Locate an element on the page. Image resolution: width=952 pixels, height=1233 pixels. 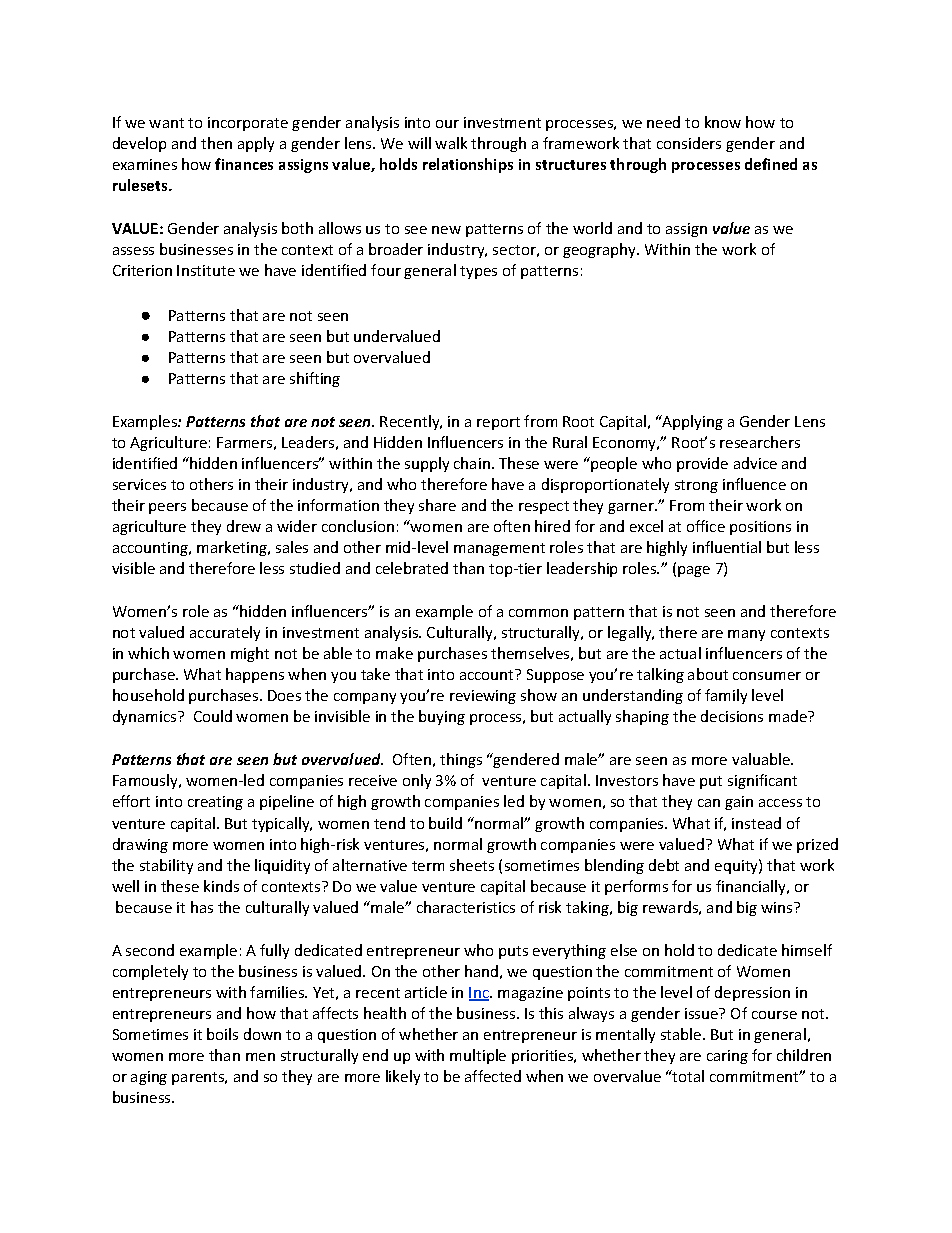
common is located at coordinates (538, 613).
